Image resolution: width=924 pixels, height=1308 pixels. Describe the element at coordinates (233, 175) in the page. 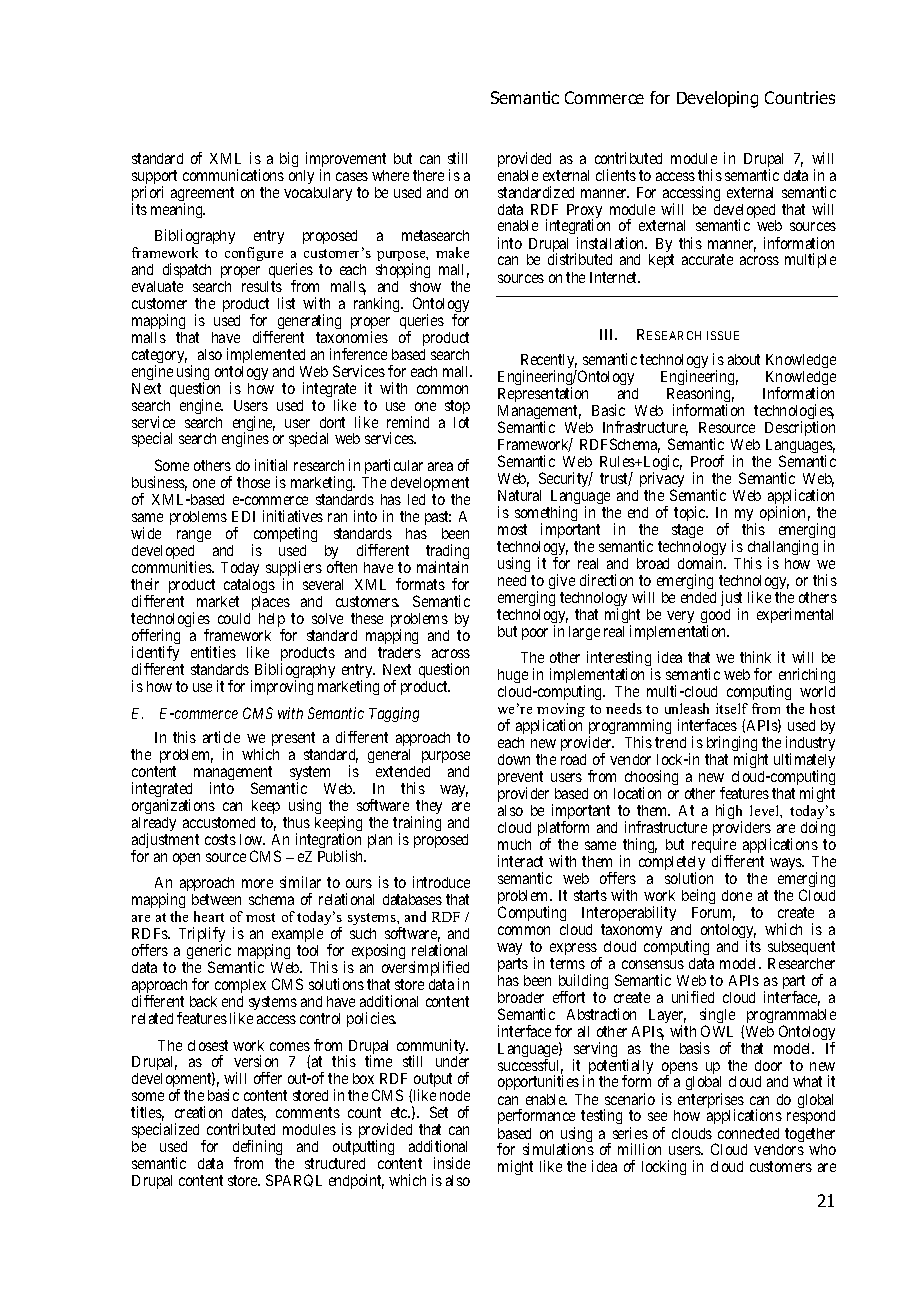

I see `communications` at that location.
